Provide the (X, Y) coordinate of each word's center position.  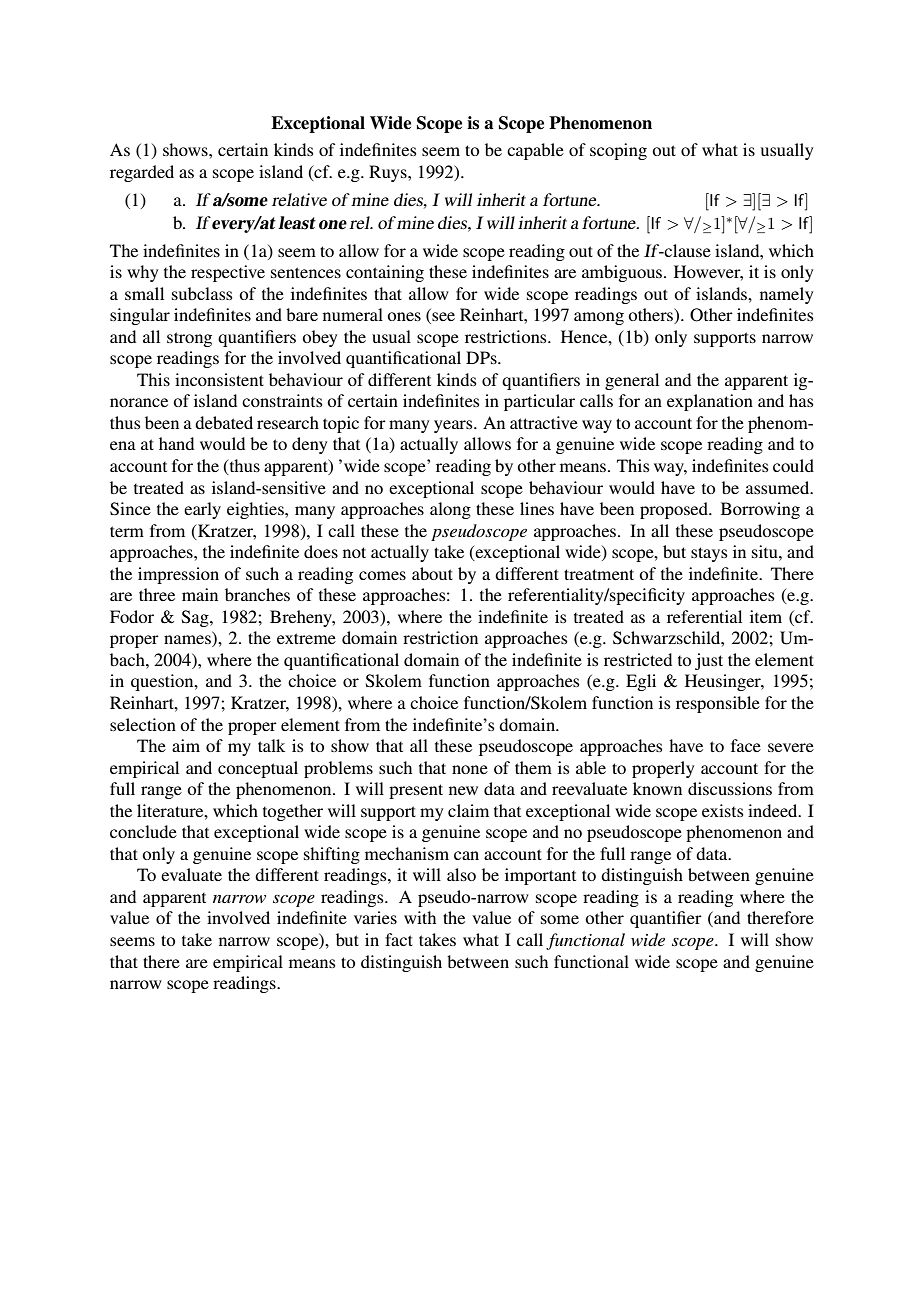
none (470, 769)
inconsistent (219, 379)
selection (143, 724)
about (432, 573)
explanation (710, 402)
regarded (142, 173)
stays (709, 554)
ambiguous (623, 273)
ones (404, 316)
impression (178, 575)
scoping (618, 151)
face (746, 745)
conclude (143, 831)
